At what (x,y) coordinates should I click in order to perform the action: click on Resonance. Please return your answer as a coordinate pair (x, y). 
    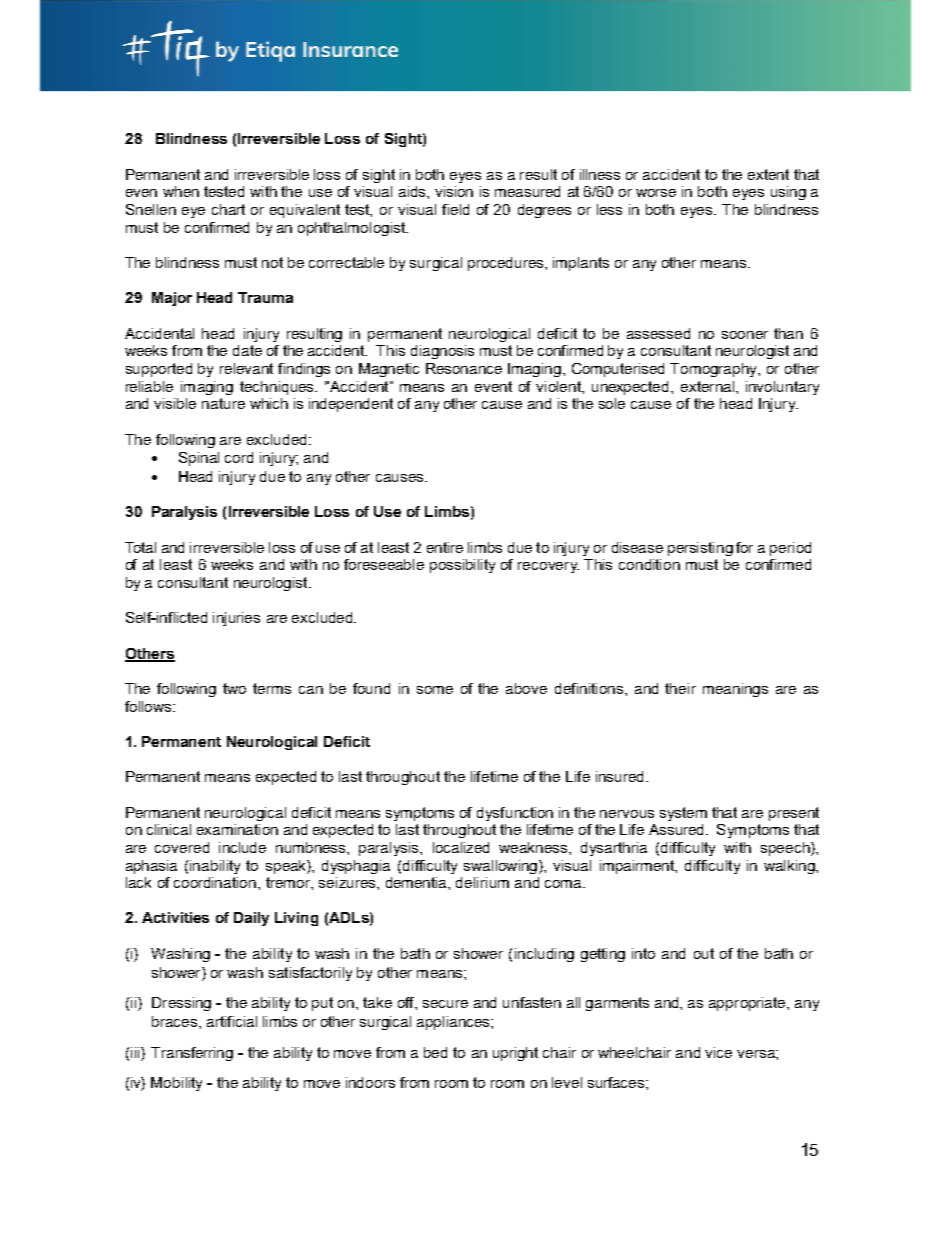
    Looking at the image, I should click on (464, 368).
